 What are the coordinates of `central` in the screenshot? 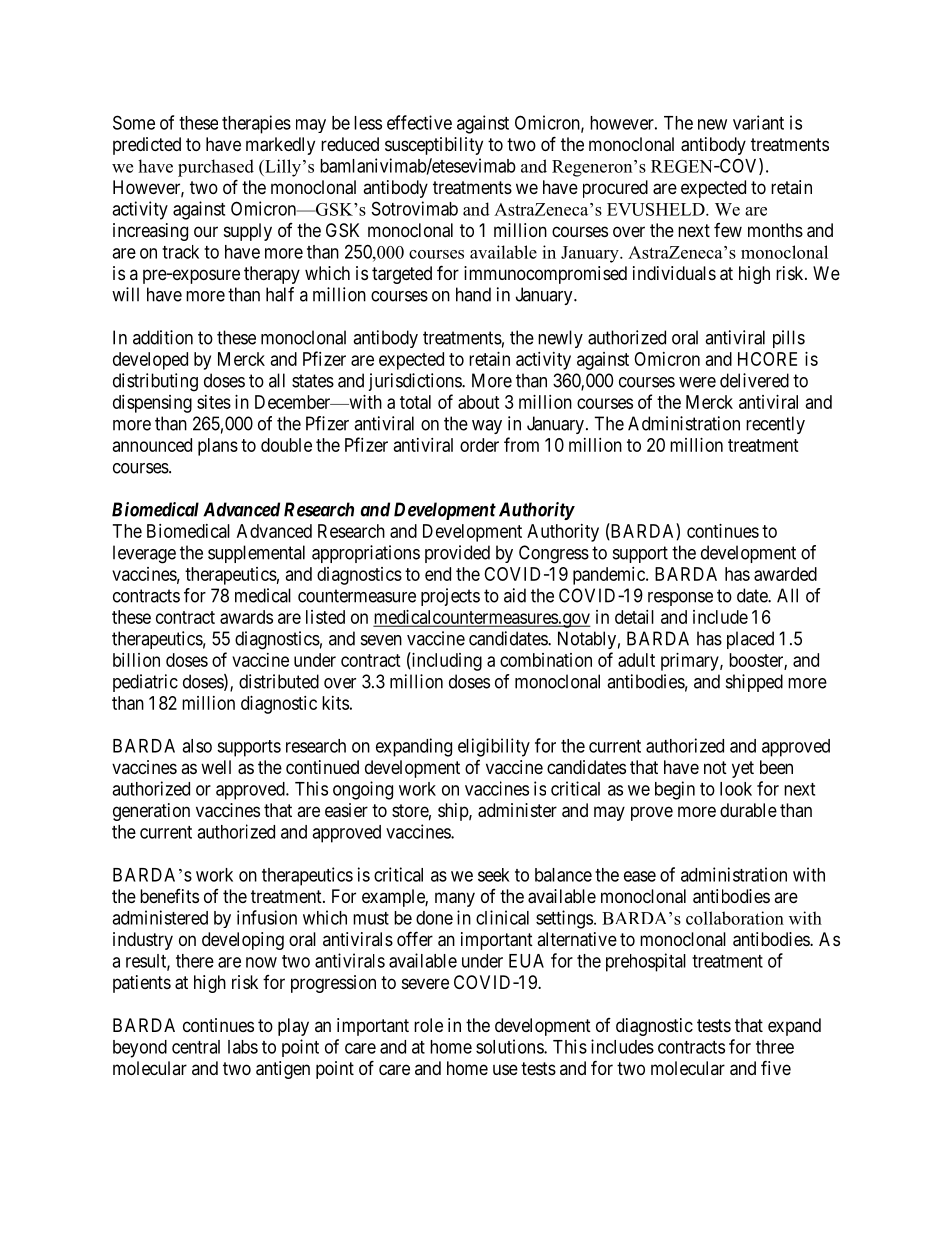 It's located at (196, 1047).
